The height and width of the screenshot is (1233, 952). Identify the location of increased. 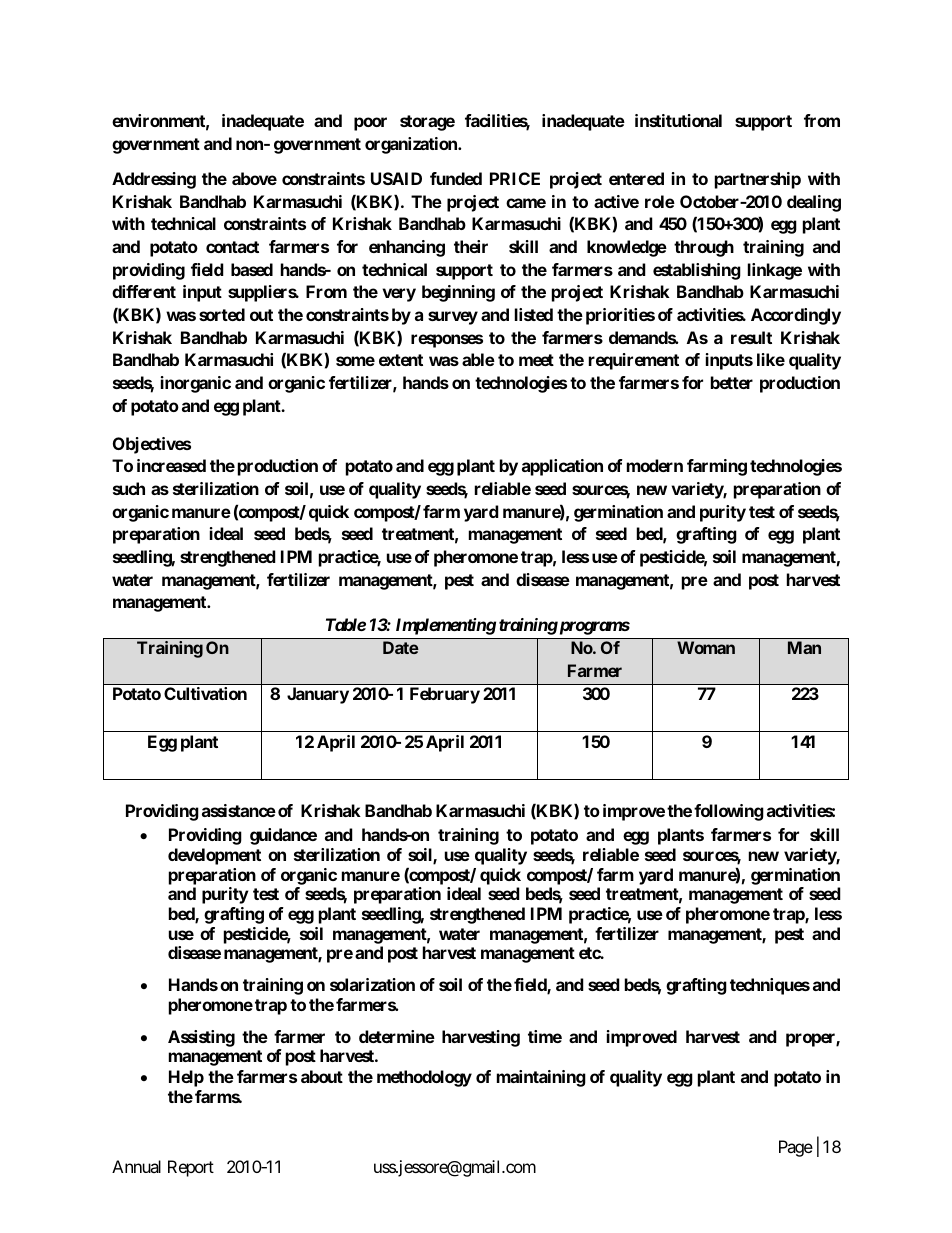
(171, 465).
